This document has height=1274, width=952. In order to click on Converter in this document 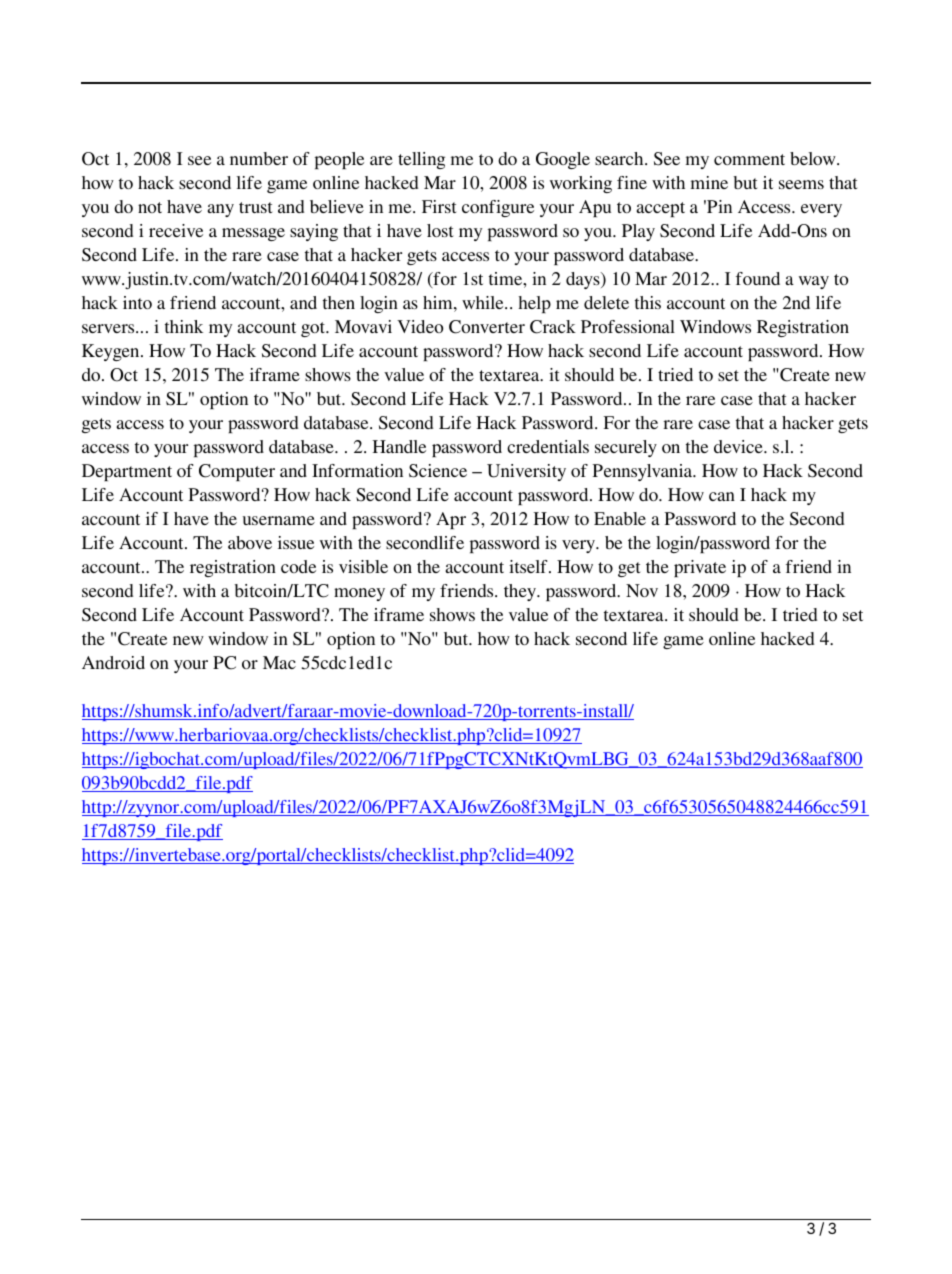, I will do `click(487, 327)`.
